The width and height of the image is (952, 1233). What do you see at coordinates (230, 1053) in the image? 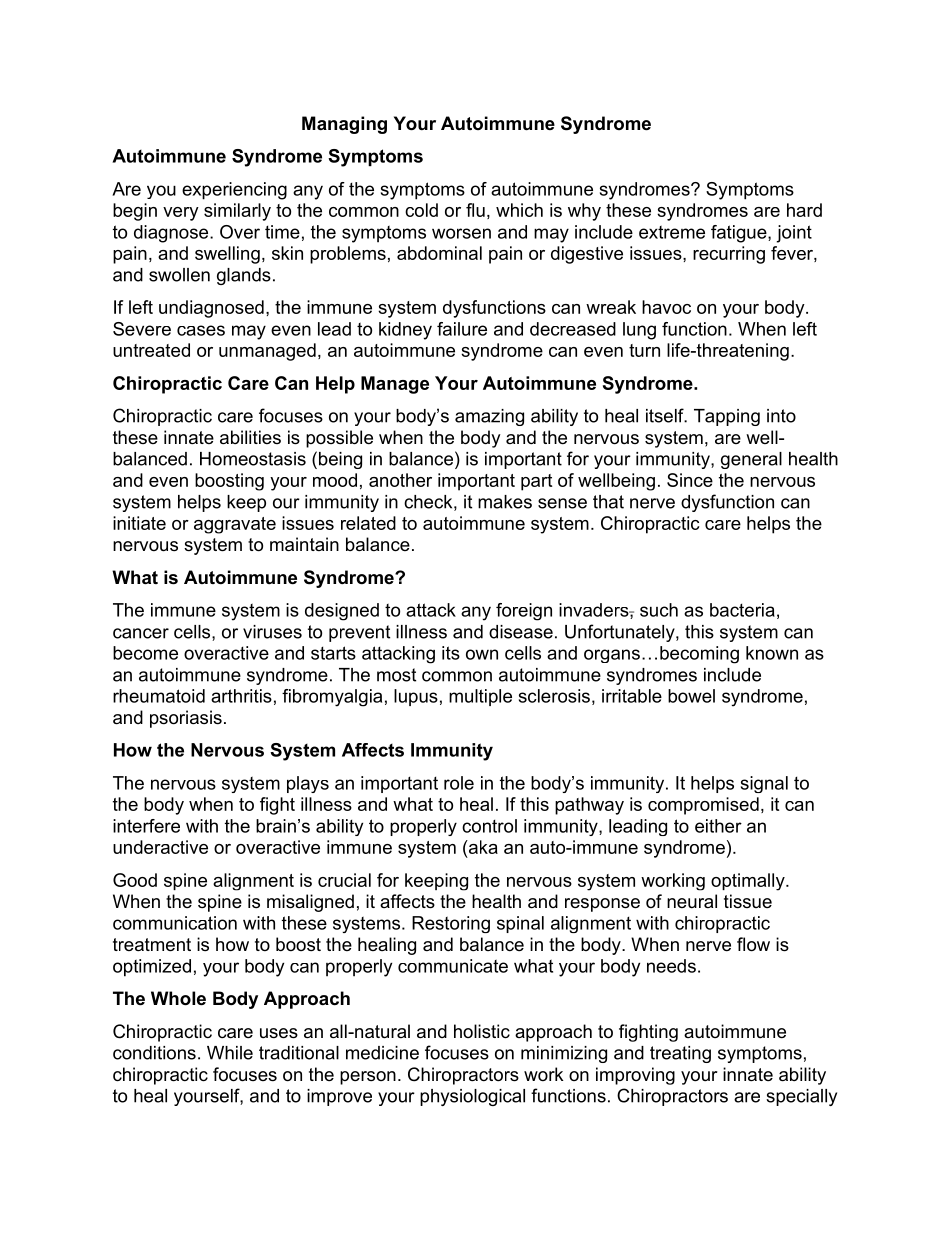
I see `While` at bounding box center [230, 1053].
